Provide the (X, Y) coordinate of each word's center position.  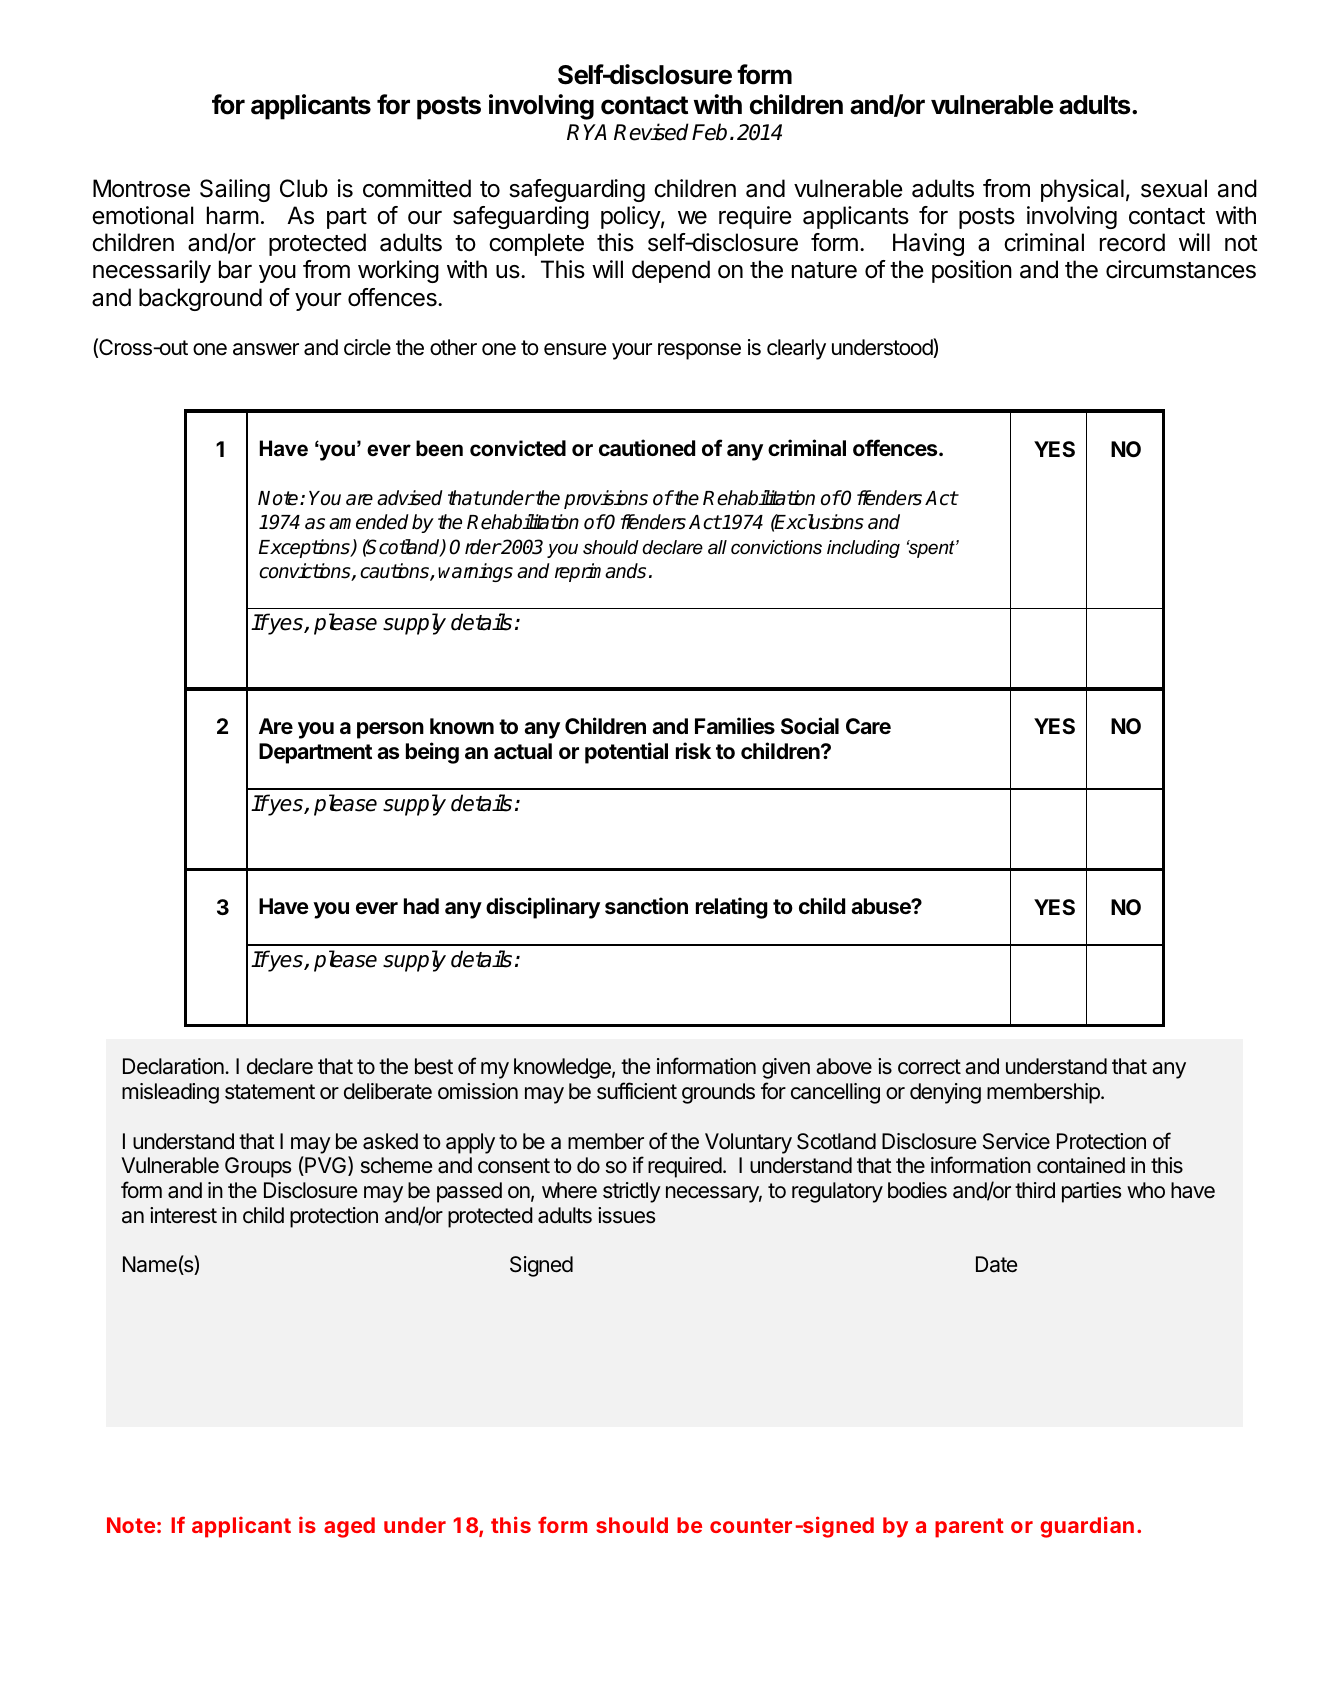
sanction (646, 905)
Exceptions (305, 548)
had (421, 906)
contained (1081, 1165)
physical (1082, 190)
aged (349, 1527)
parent (969, 1528)
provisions (606, 499)
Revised (651, 132)
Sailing (235, 190)
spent (932, 549)
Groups (258, 1167)
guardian (1087, 1527)
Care (868, 726)
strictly (632, 1192)
